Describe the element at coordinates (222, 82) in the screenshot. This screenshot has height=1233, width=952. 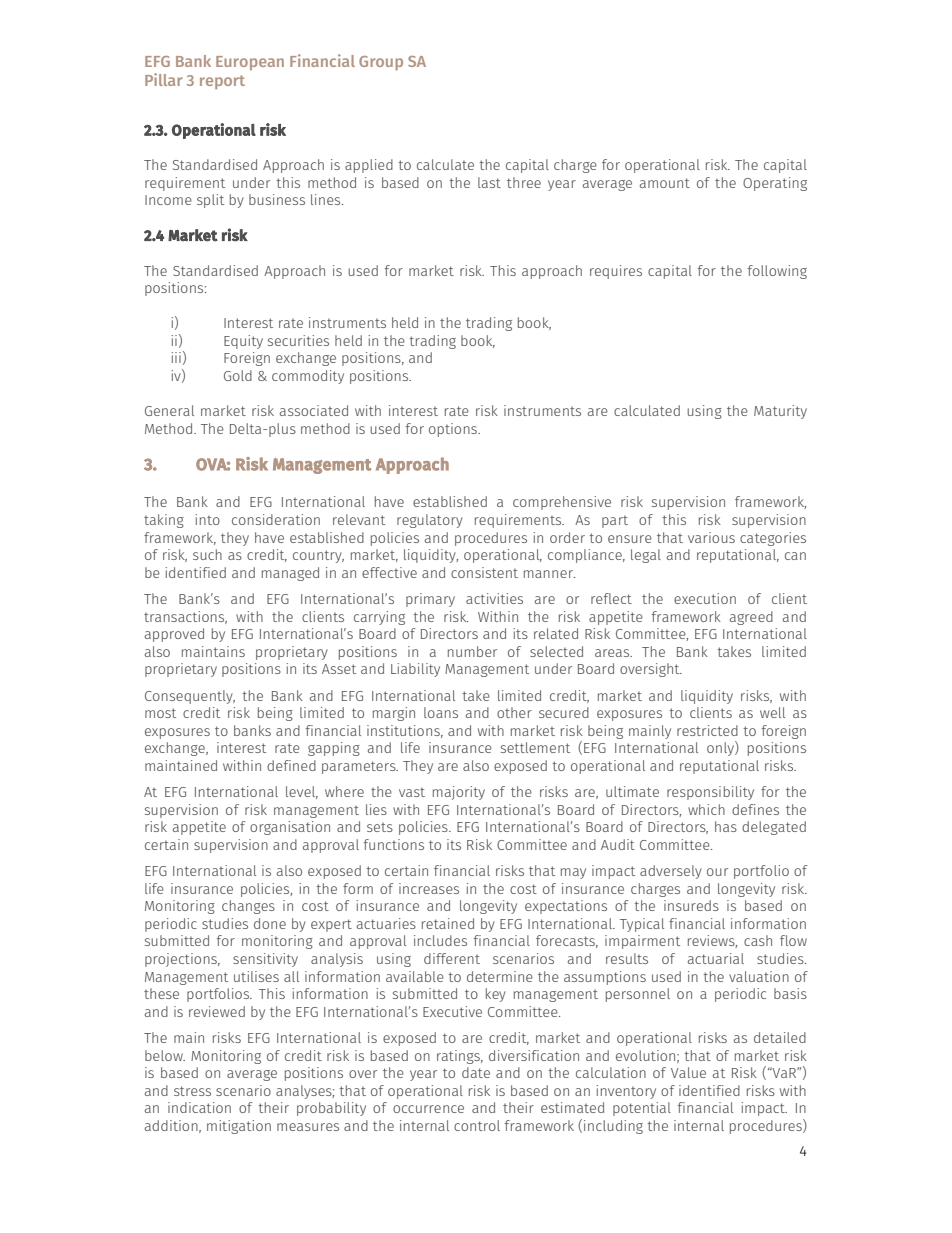
I see `report` at that location.
